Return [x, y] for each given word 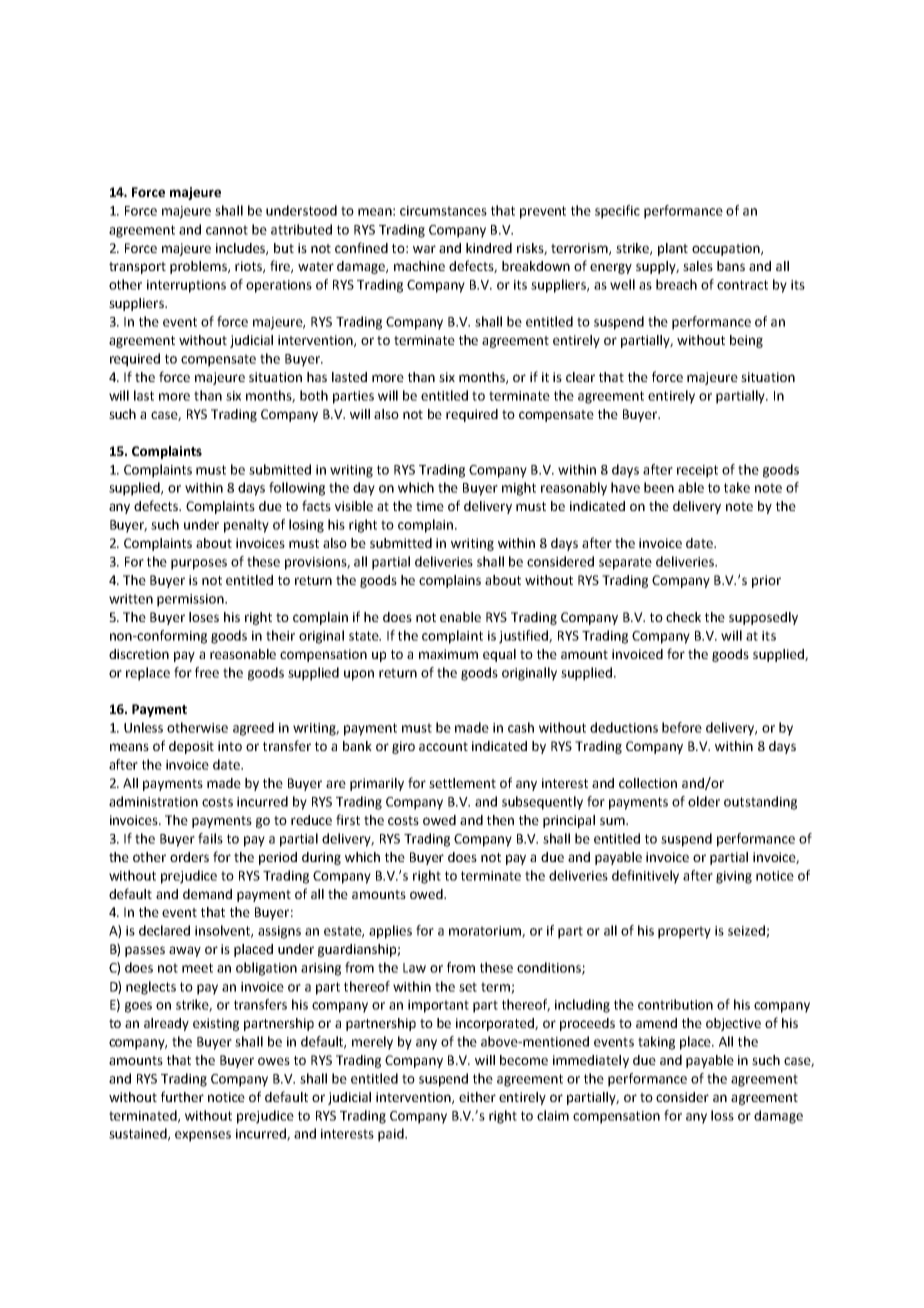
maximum [448, 654]
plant [673, 249]
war [424, 249]
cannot [227, 230]
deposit [191, 747]
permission [191, 600]
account [443, 746]
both [314, 395]
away [185, 951]
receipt [697, 471]
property [684, 932]
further [182, 1096]
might [519, 489]
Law [414, 968]
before [682, 727]
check [683, 617]
